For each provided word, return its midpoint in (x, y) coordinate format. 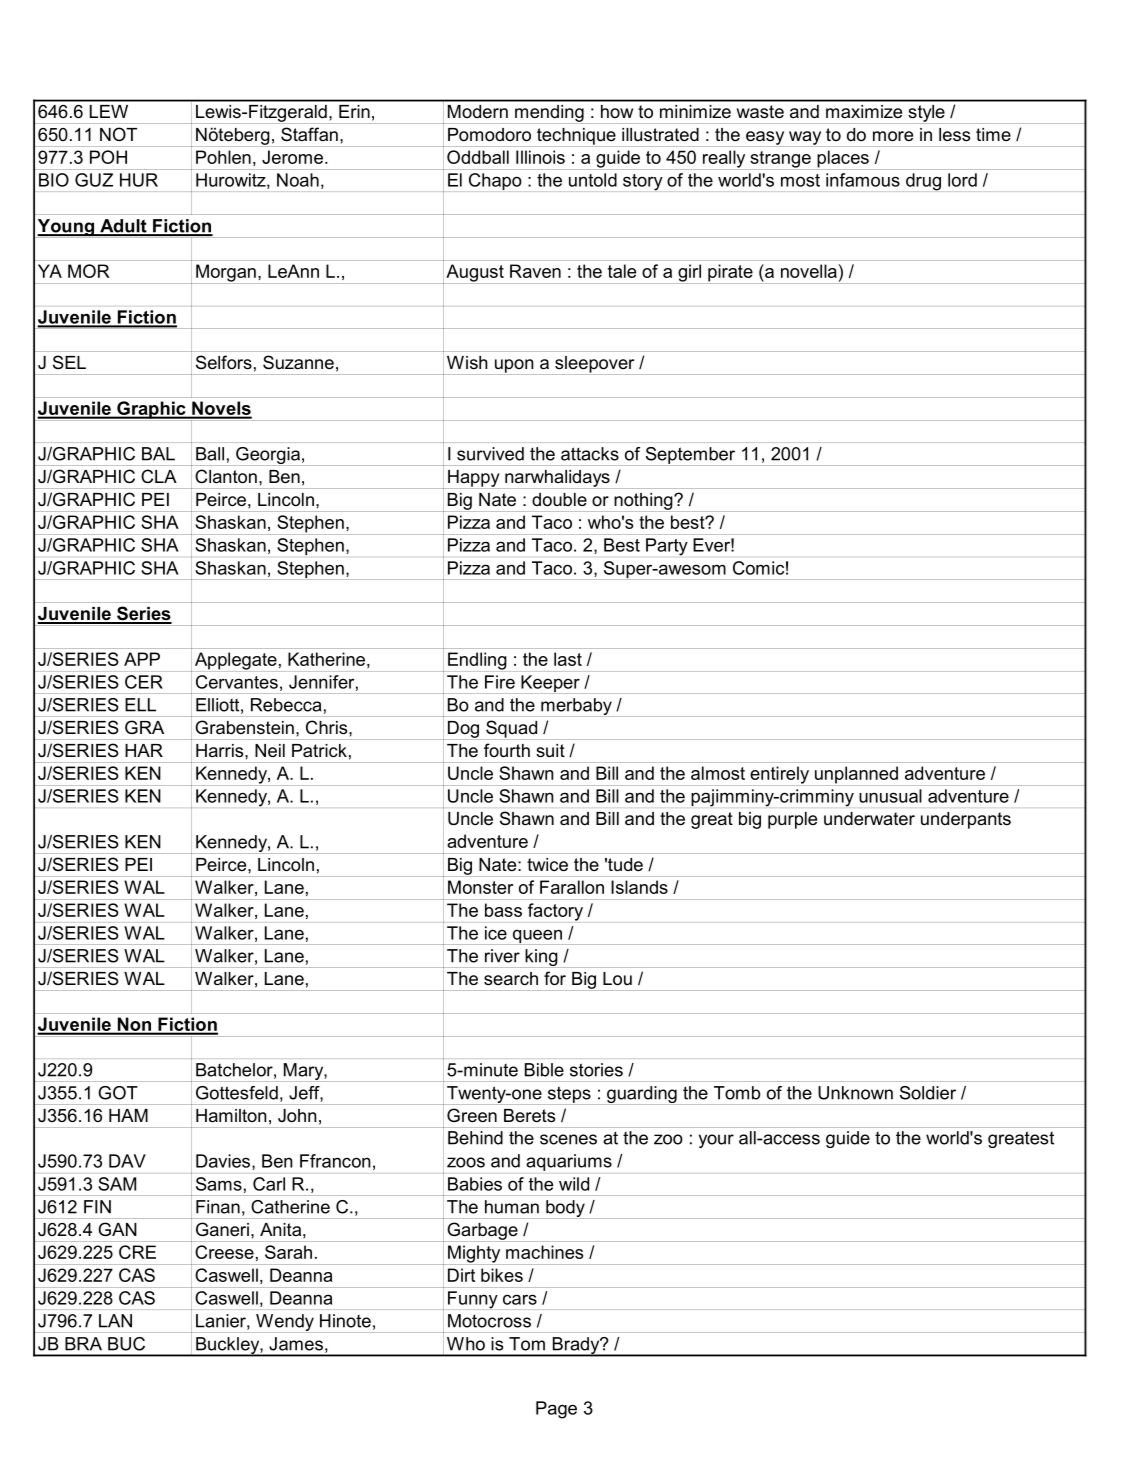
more (893, 136)
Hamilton (231, 1115)
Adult (123, 227)
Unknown (855, 1093)
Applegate (235, 662)
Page (556, 1410)
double (559, 499)
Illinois (540, 157)
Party (667, 547)
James (296, 1344)
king (541, 958)
